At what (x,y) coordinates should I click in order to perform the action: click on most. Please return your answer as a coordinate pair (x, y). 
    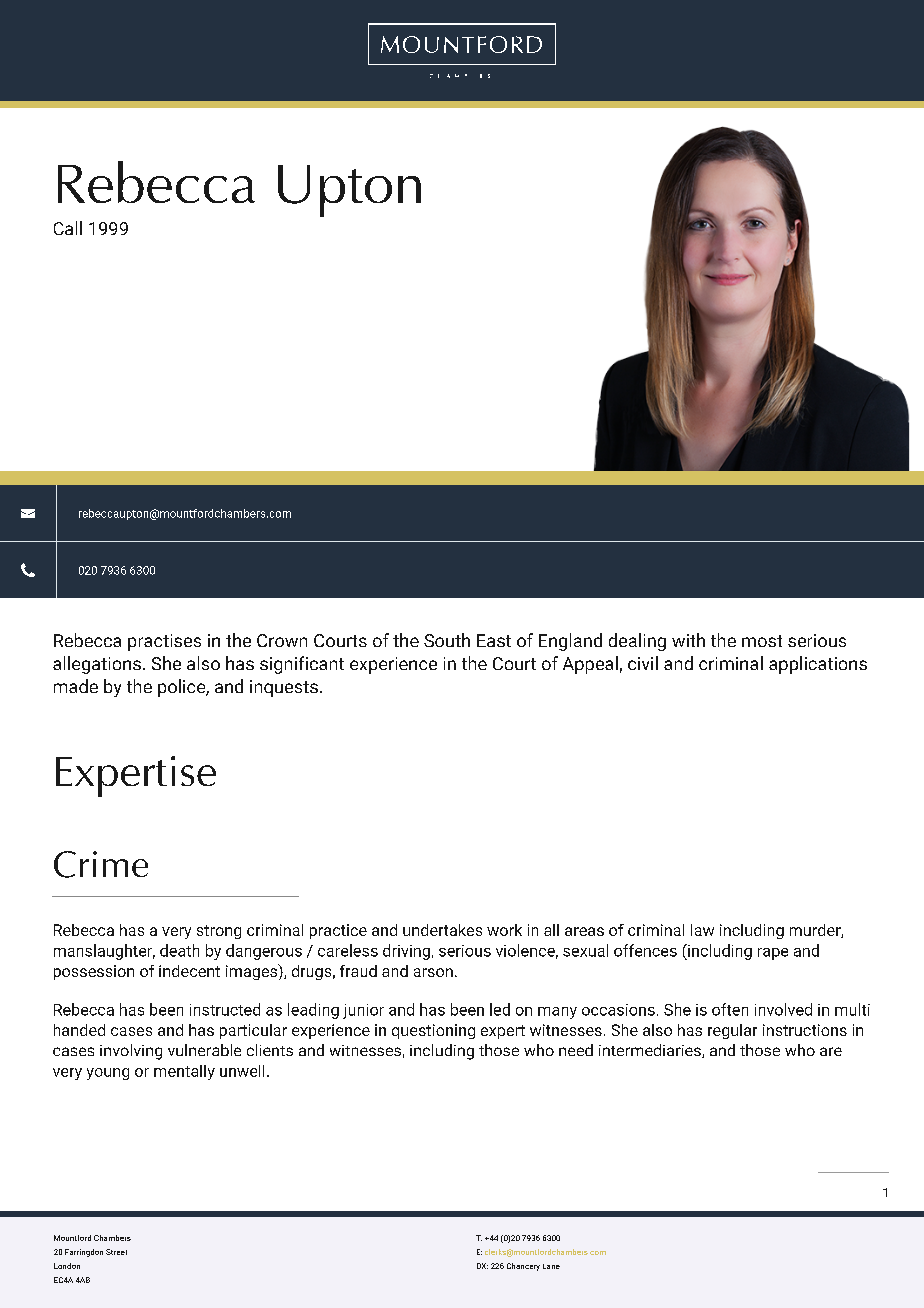
    Looking at the image, I should click on (762, 641).
